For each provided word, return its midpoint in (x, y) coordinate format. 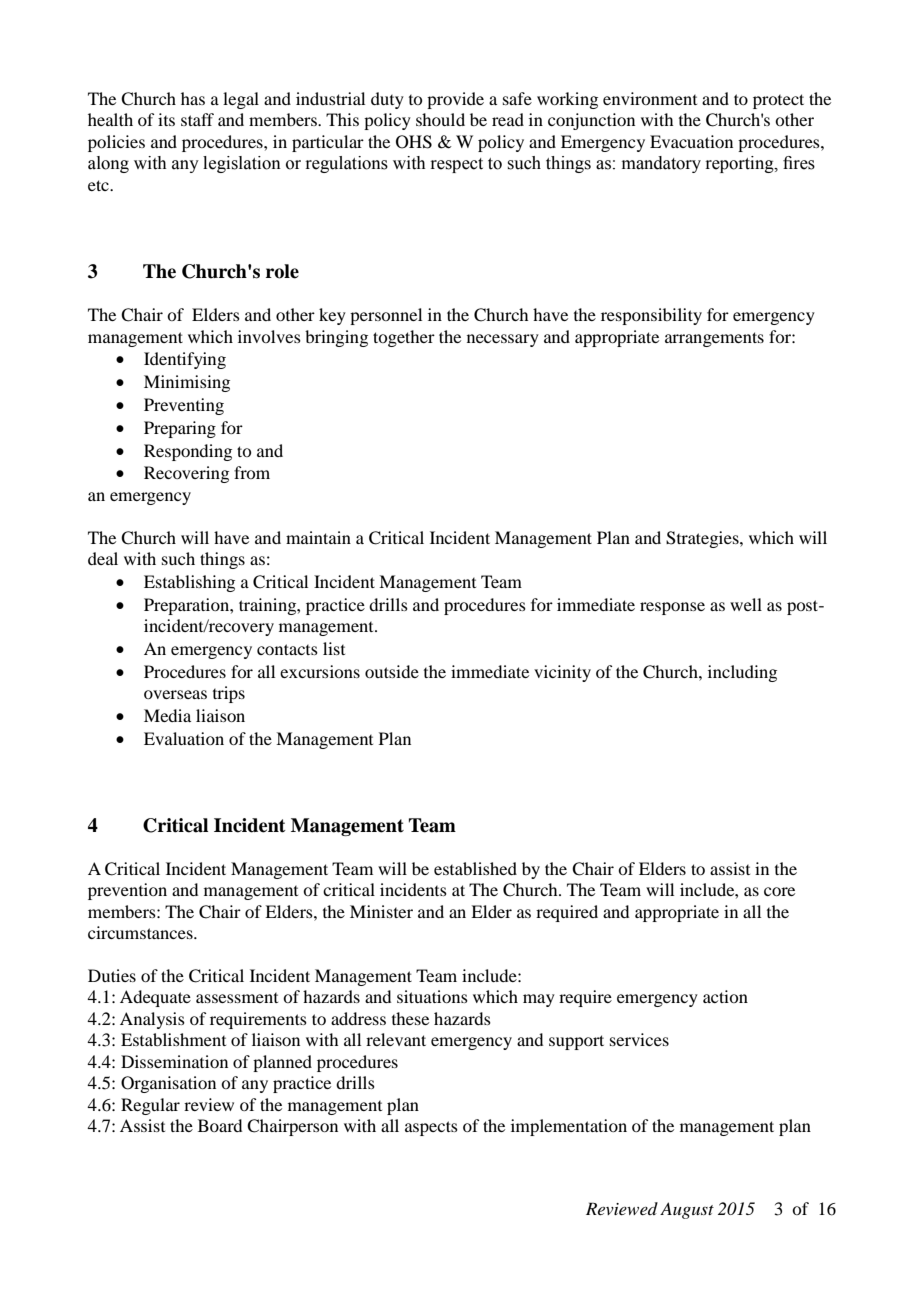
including (742, 673)
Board (220, 1125)
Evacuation (691, 141)
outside (392, 671)
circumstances (141, 932)
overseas (175, 694)
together (404, 338)
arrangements (714, 339)
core (779, 891)
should (440, 119)
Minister (381, 911)
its (166, 119)
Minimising (187, 383)
